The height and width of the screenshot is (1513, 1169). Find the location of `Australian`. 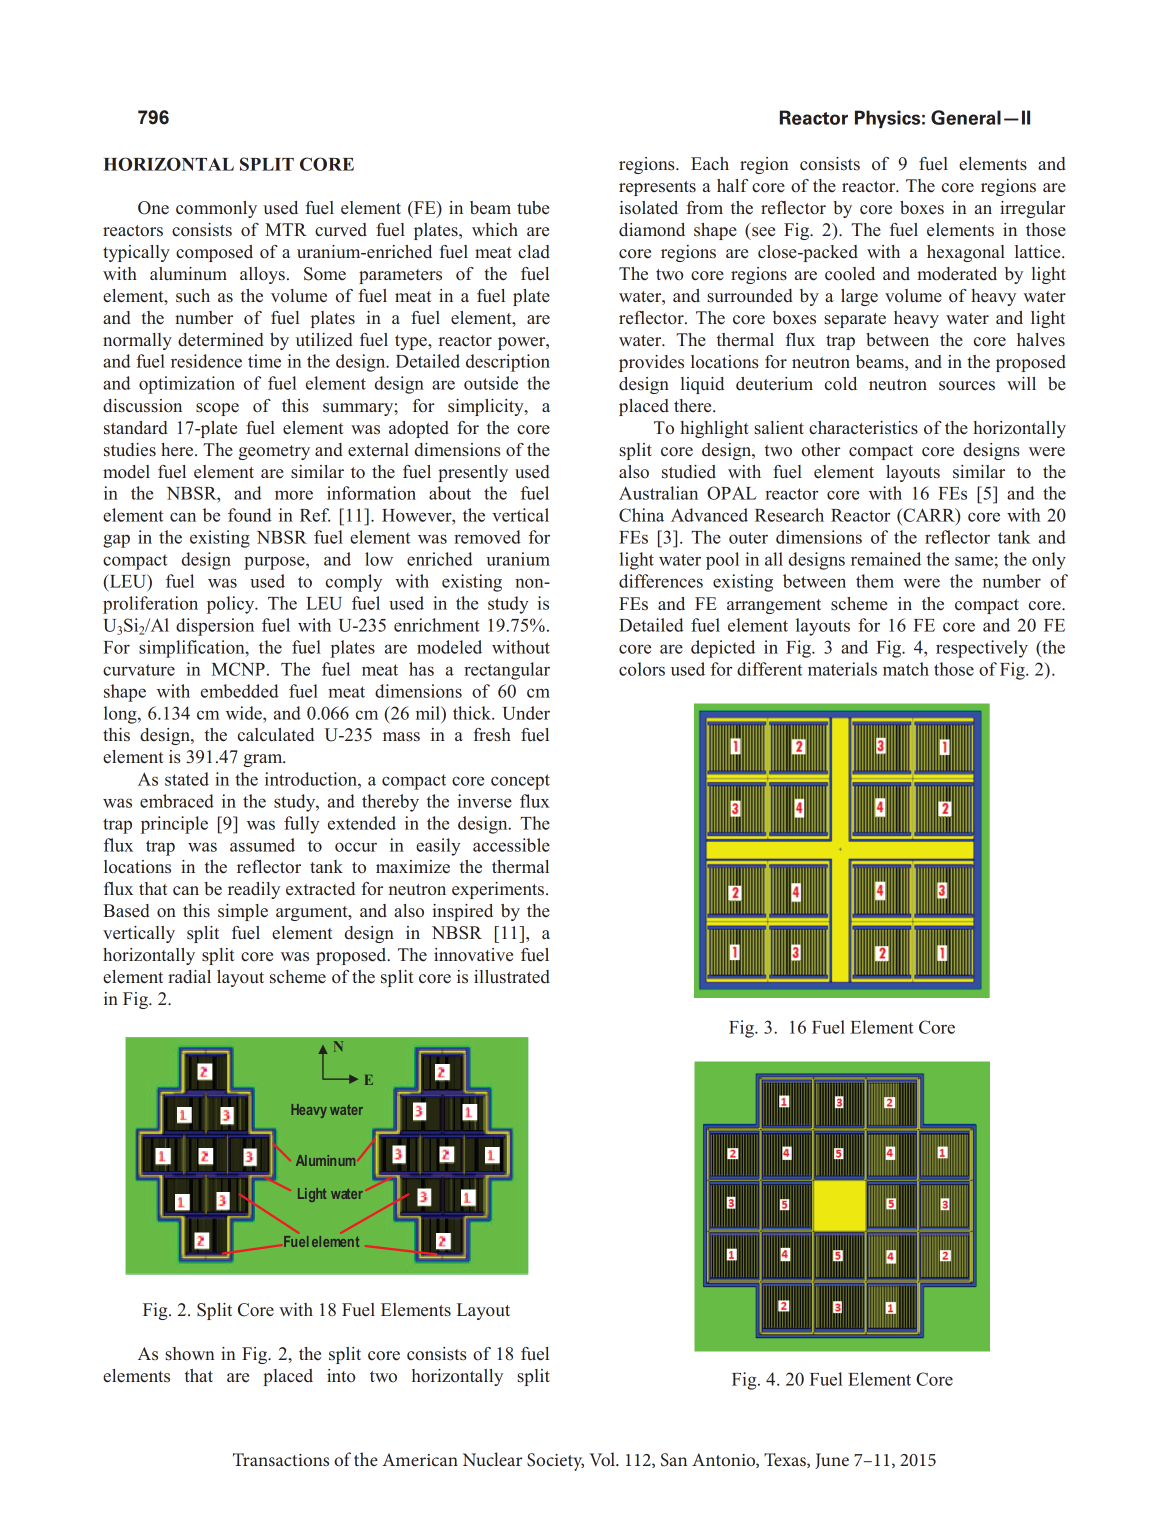

Australian is located at coordinates (658, 493).
